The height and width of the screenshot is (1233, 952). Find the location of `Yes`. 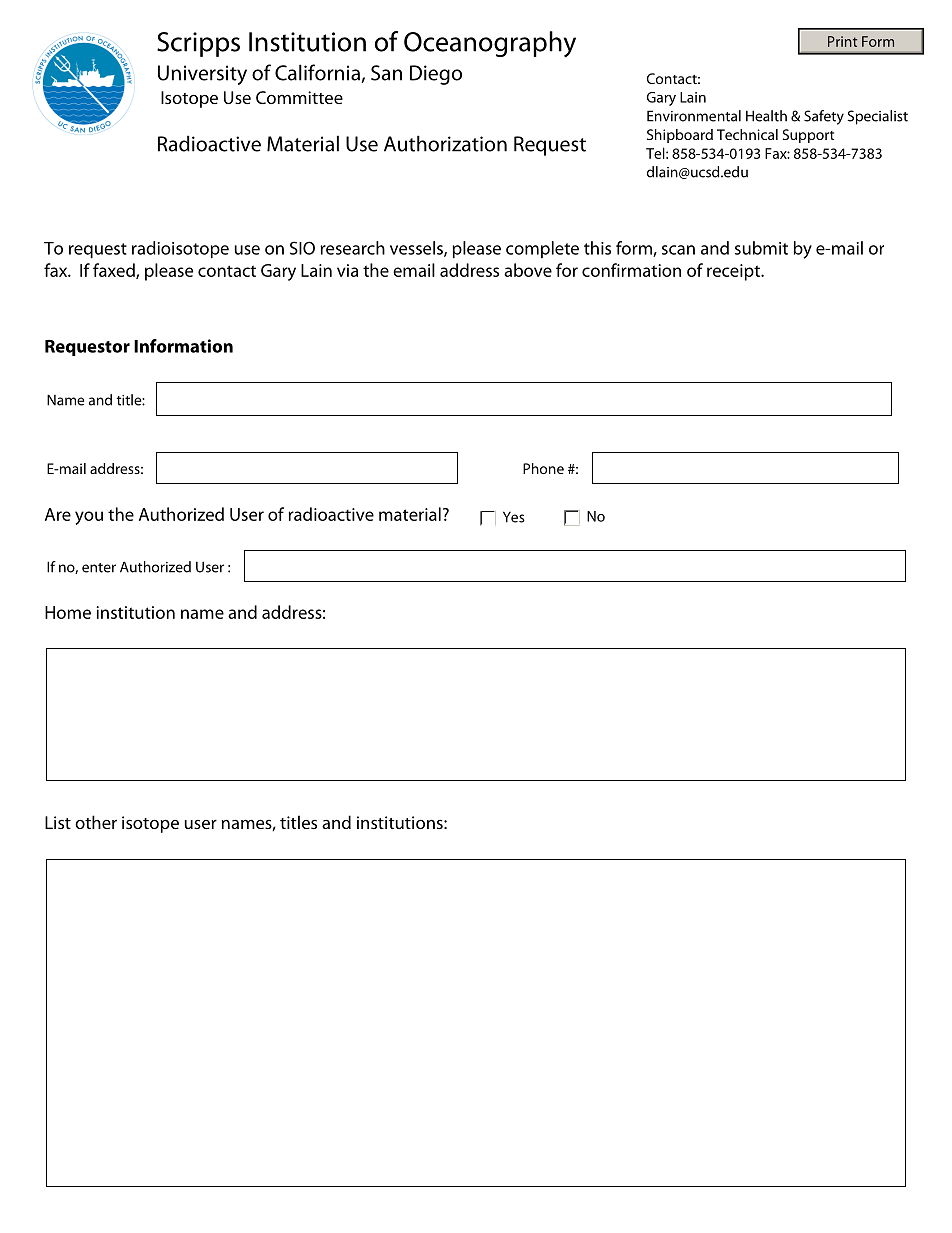

Yes is located at coordinates (514, 517).
